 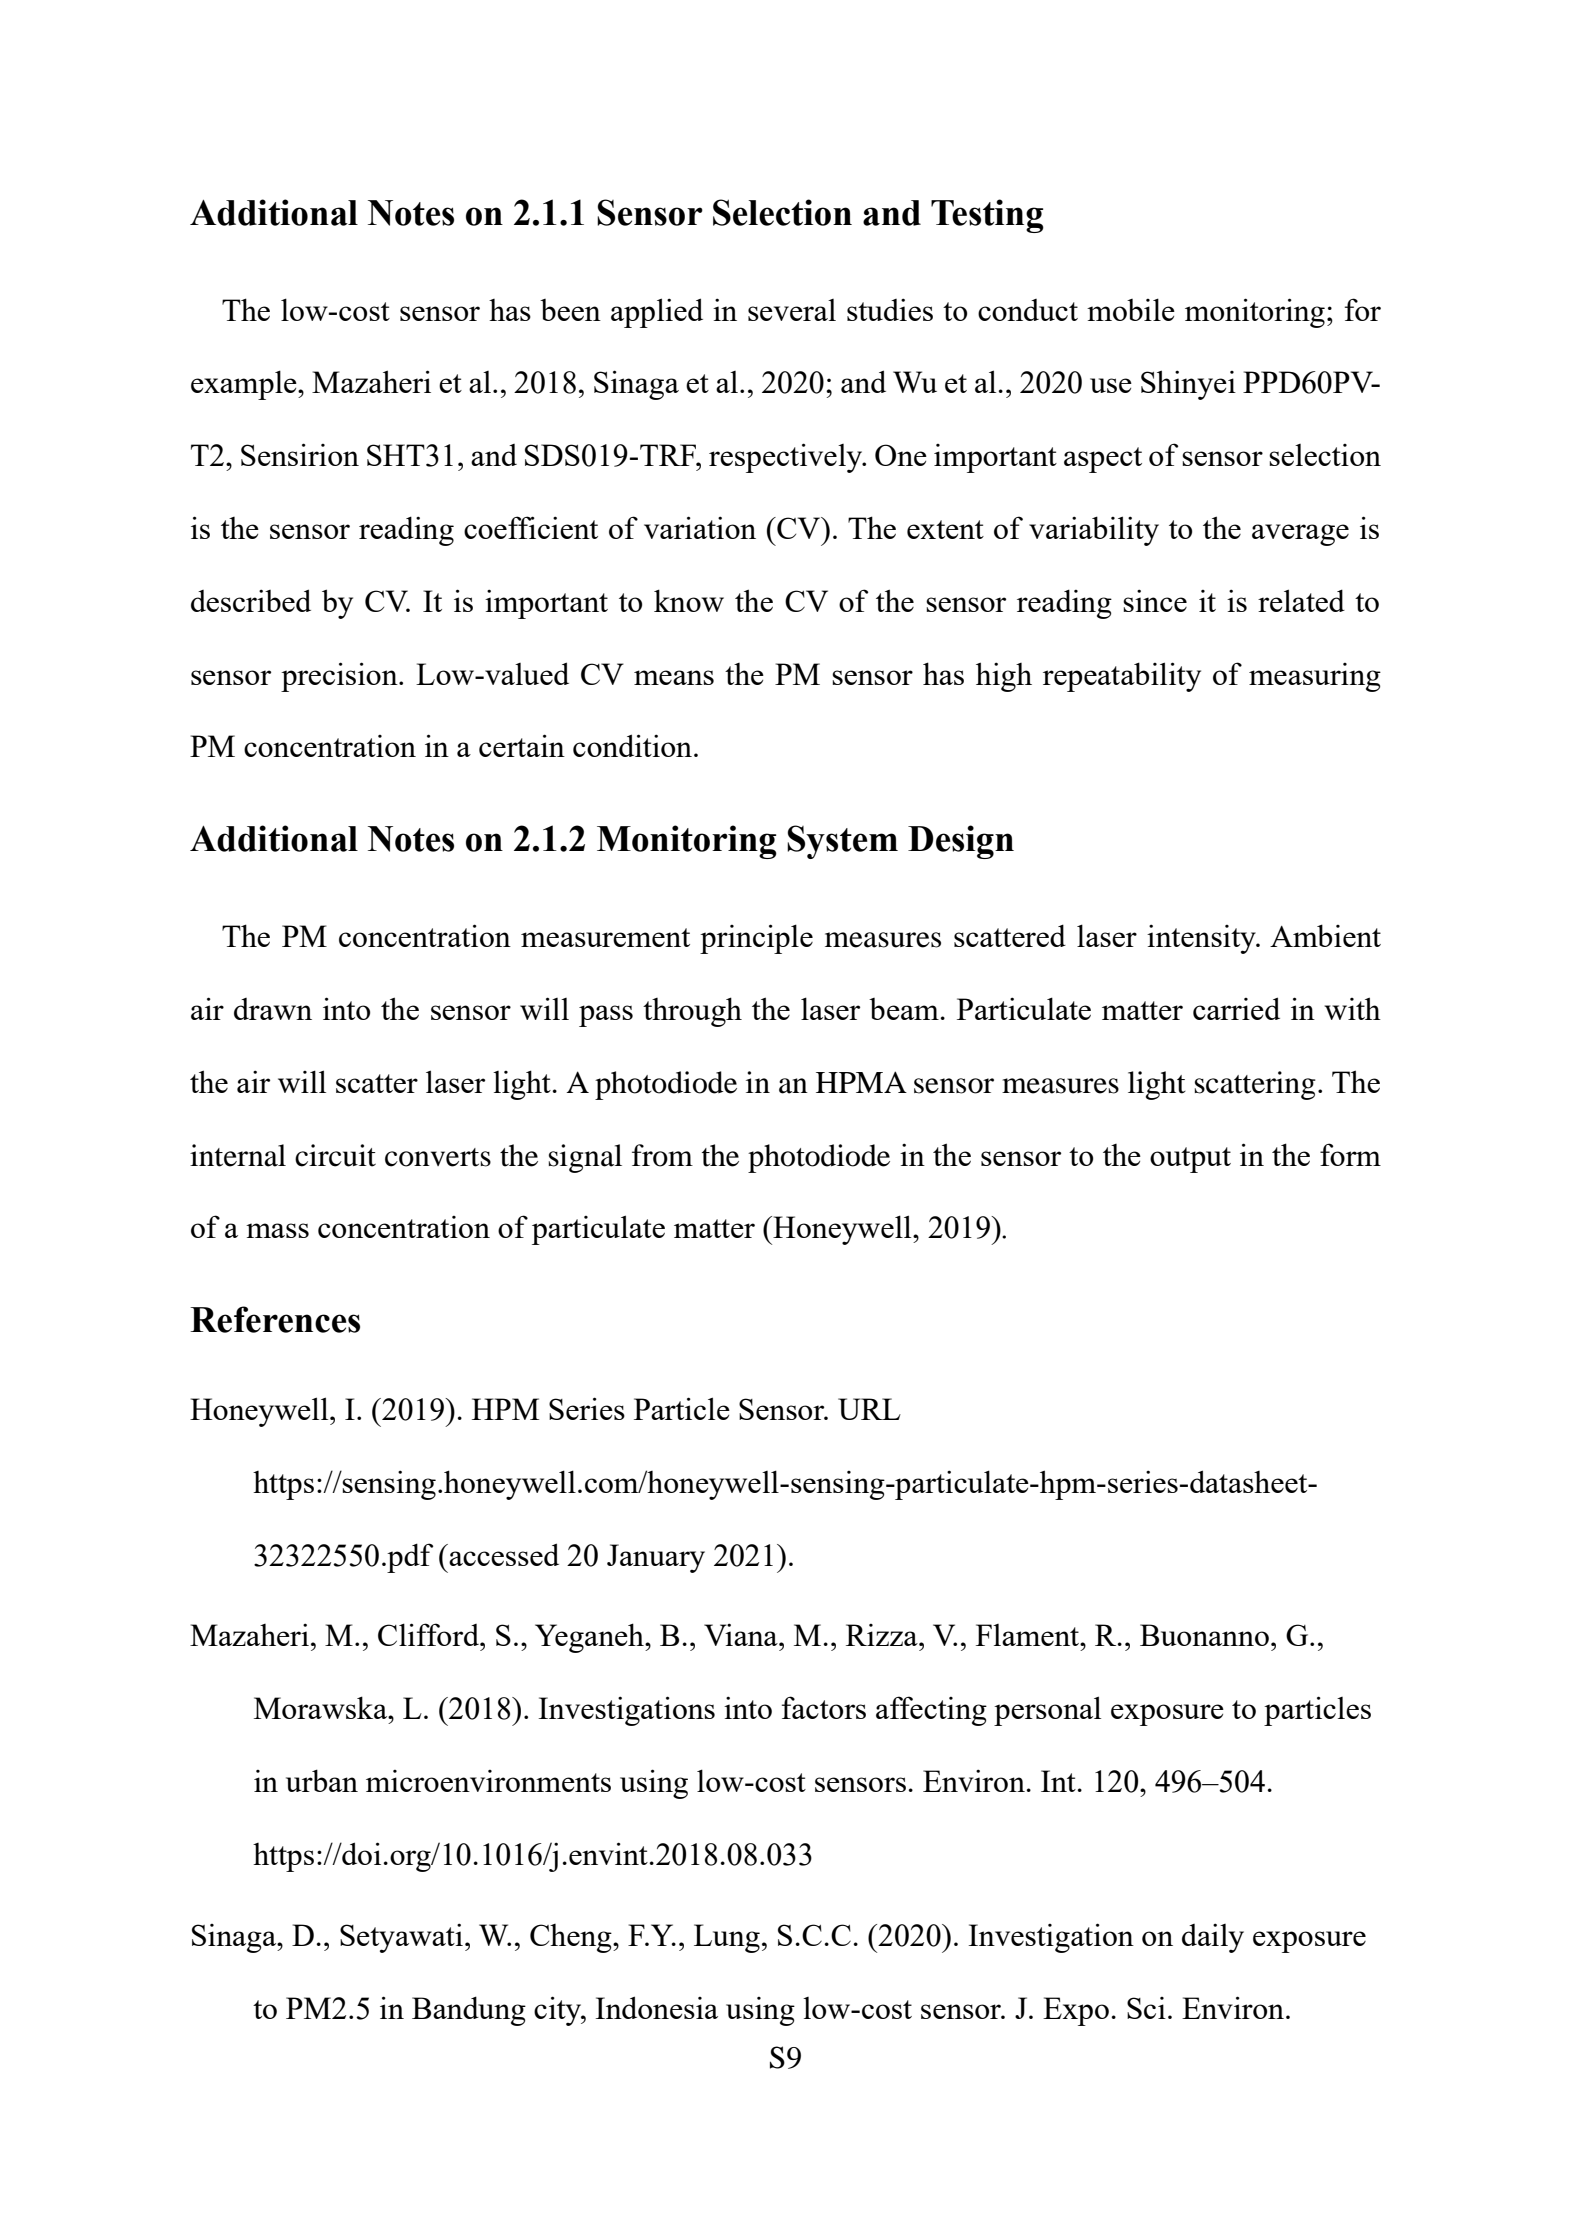 I want to click on example, so click(x=245, y=385).
